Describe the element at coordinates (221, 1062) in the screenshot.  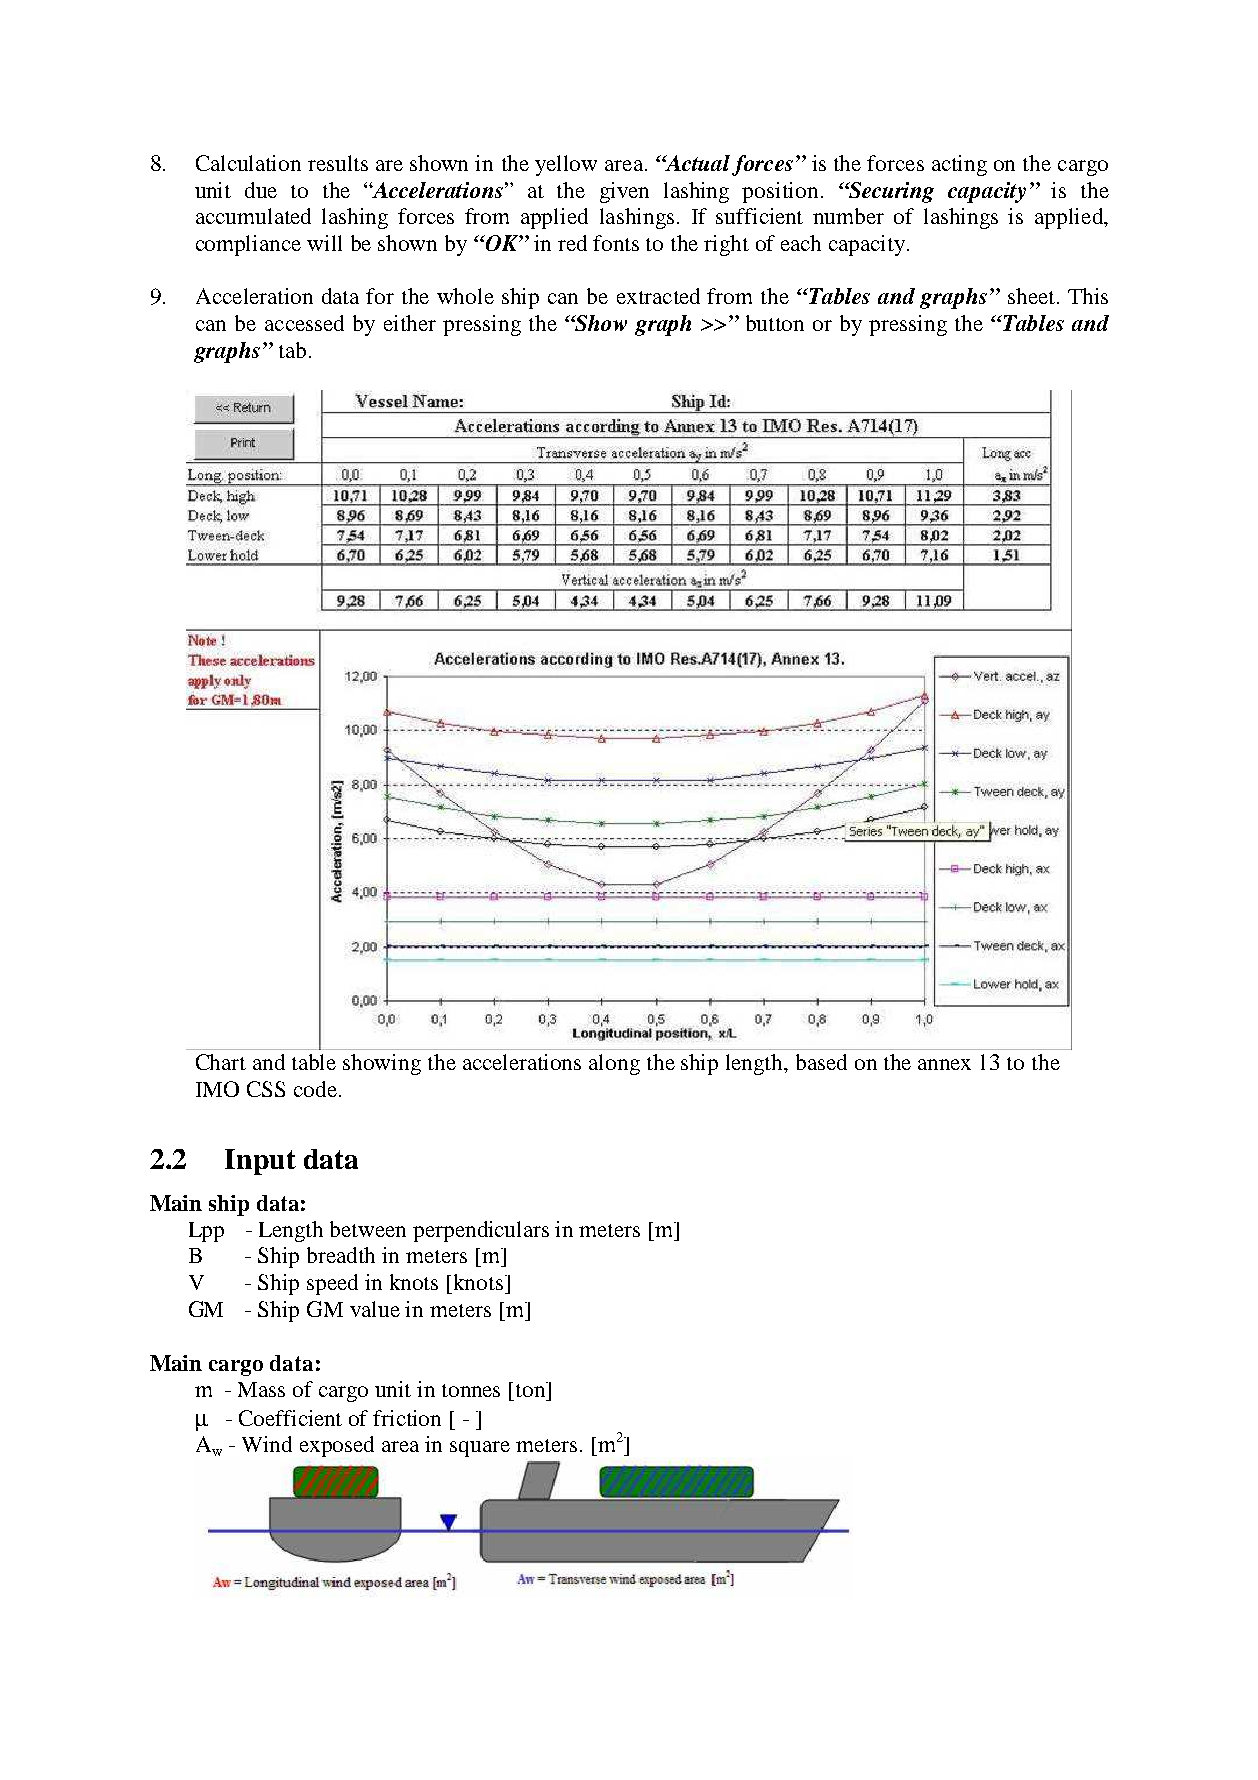
I see `Chart` at that location.
